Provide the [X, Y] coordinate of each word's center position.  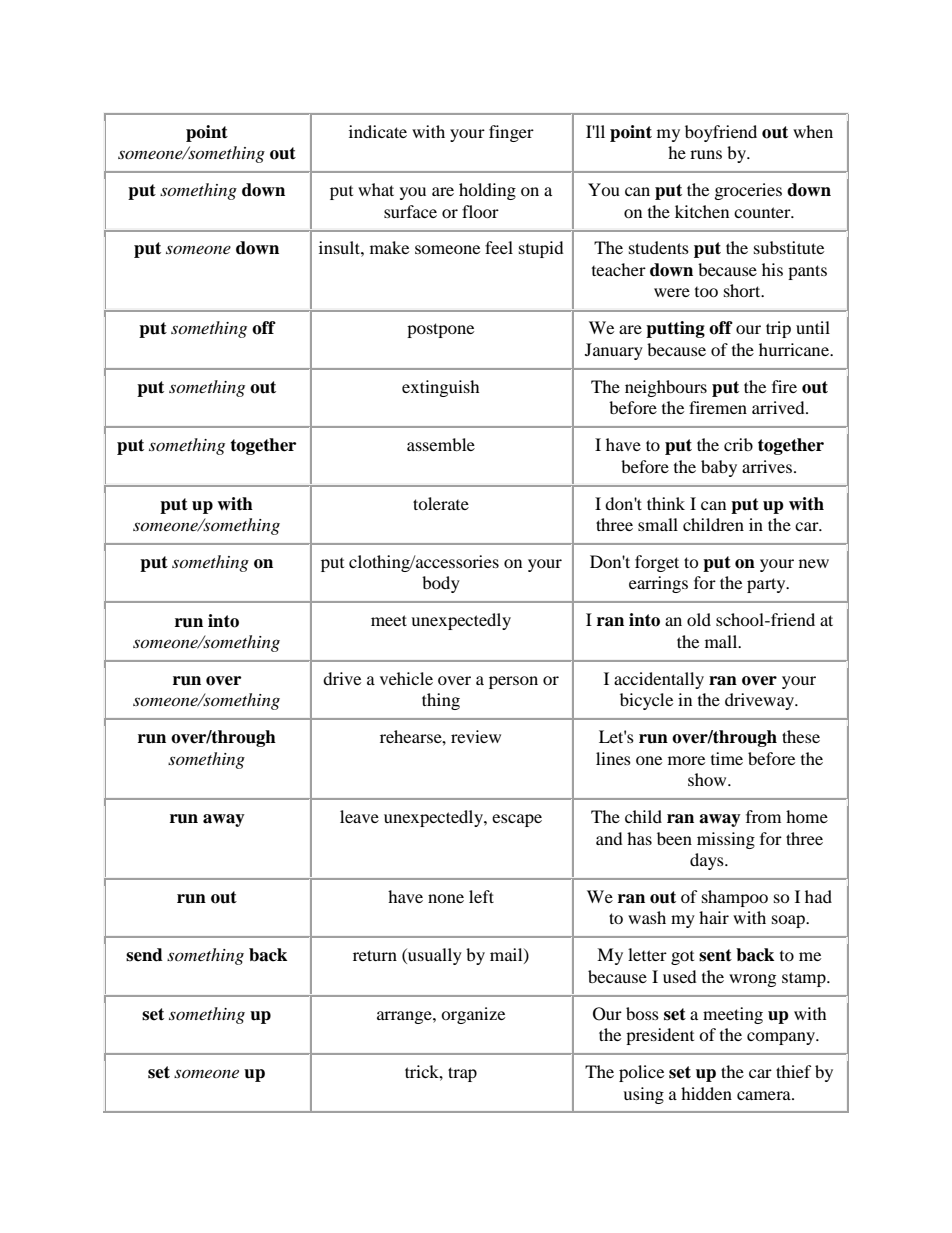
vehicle [406, 678]
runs [706, 154]
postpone [440, 330]
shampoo [735, 898]
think [666, 503]
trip [778, 329]
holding [487, 191]
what [376, 189]
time [727, 758]
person [513, 682]
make [389, 247]
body [441, 584]
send [144, 955]
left [481, 896]
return [375, 955]
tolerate [441, 503]
